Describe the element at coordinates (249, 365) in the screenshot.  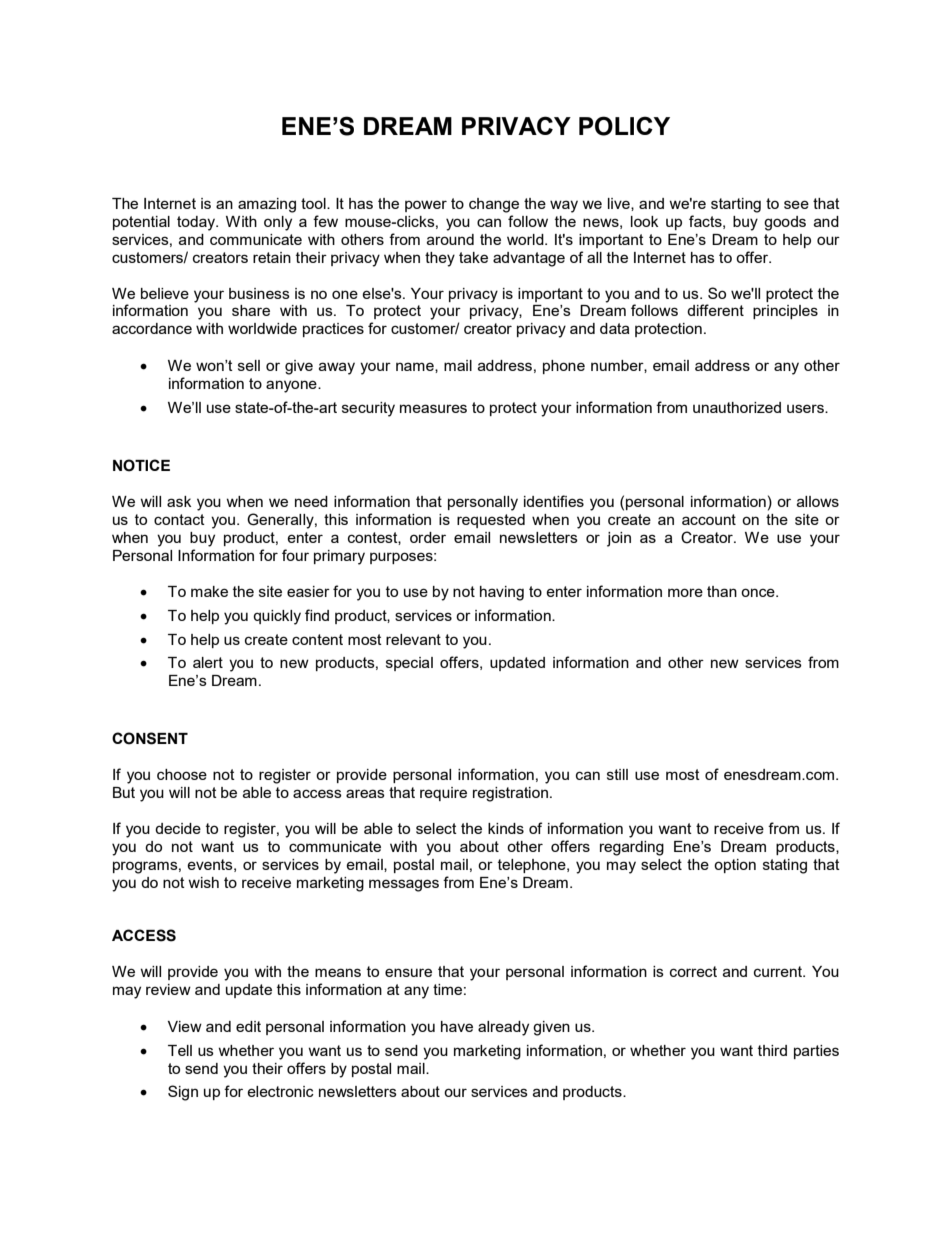
I see `sell` at that location.
